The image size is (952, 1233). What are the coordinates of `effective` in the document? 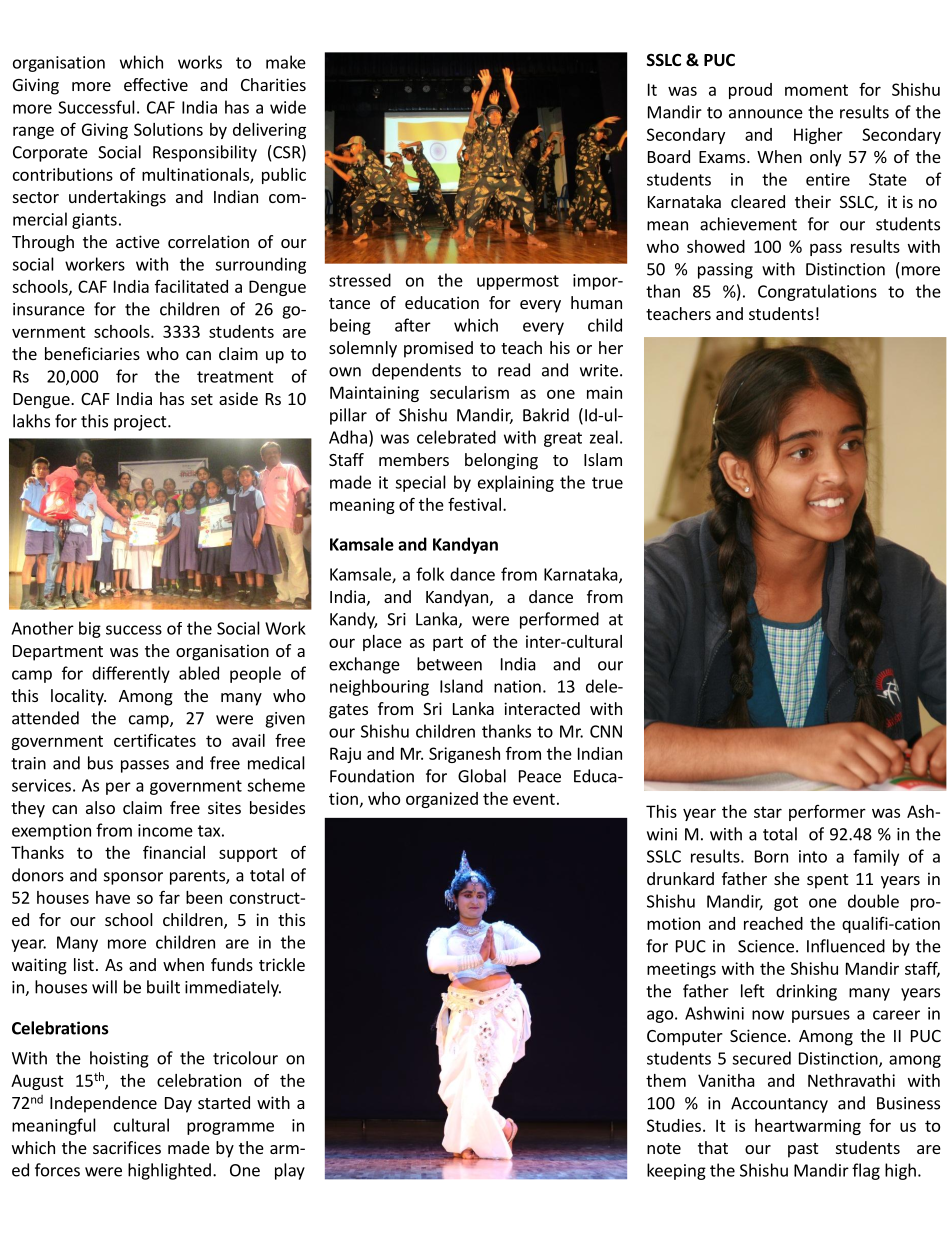 It's located at (156, 84).
